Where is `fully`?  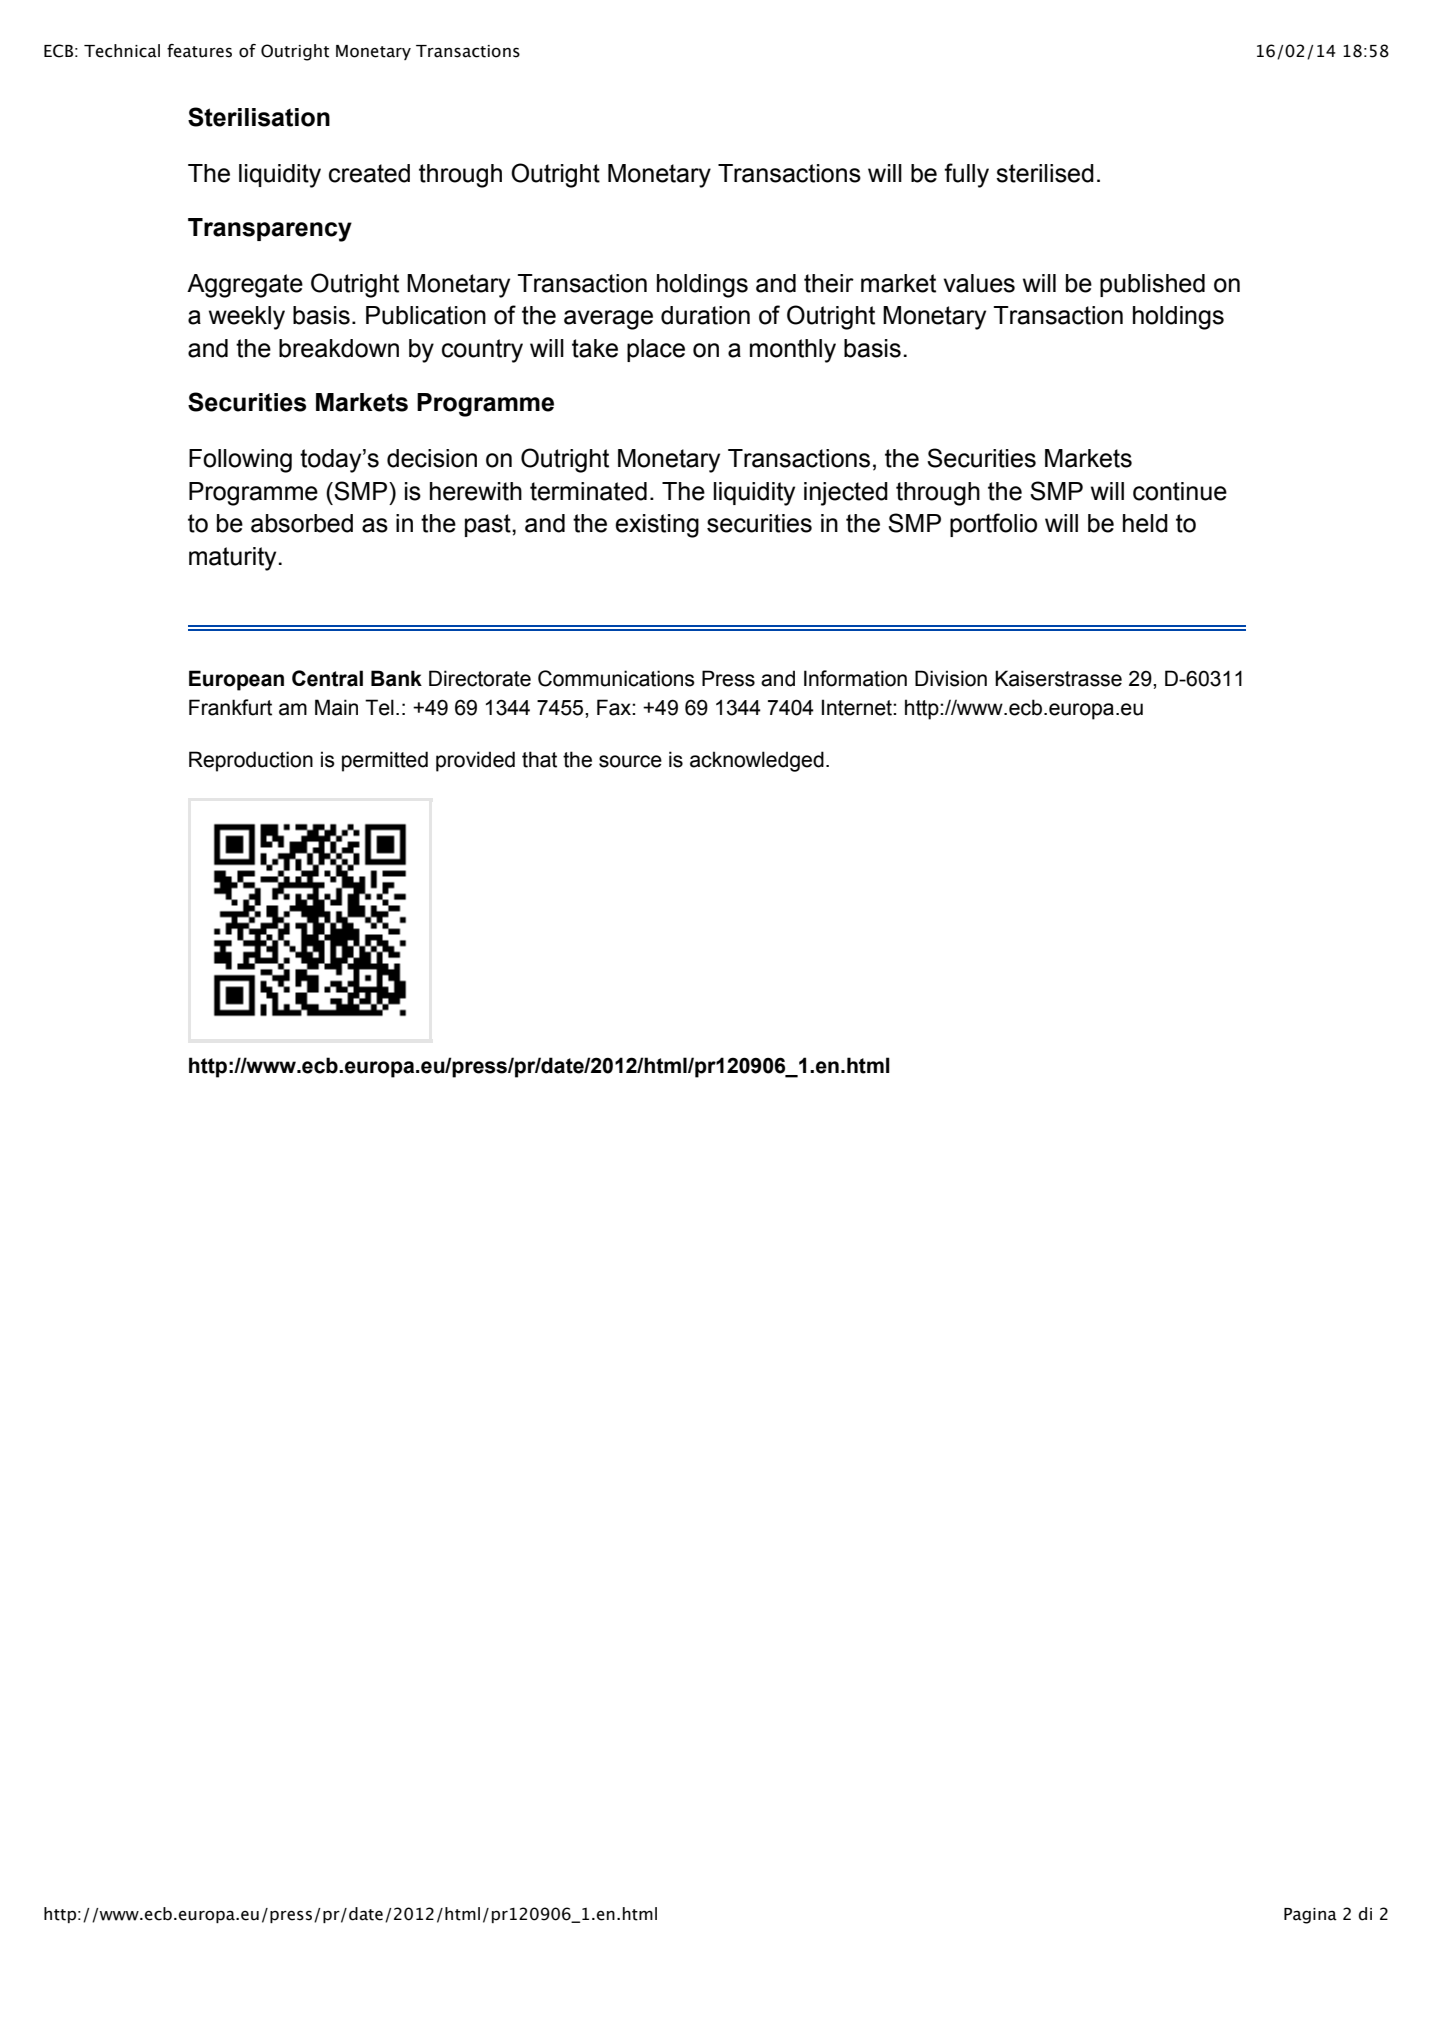
fully is located at coordinates (966, 175).
